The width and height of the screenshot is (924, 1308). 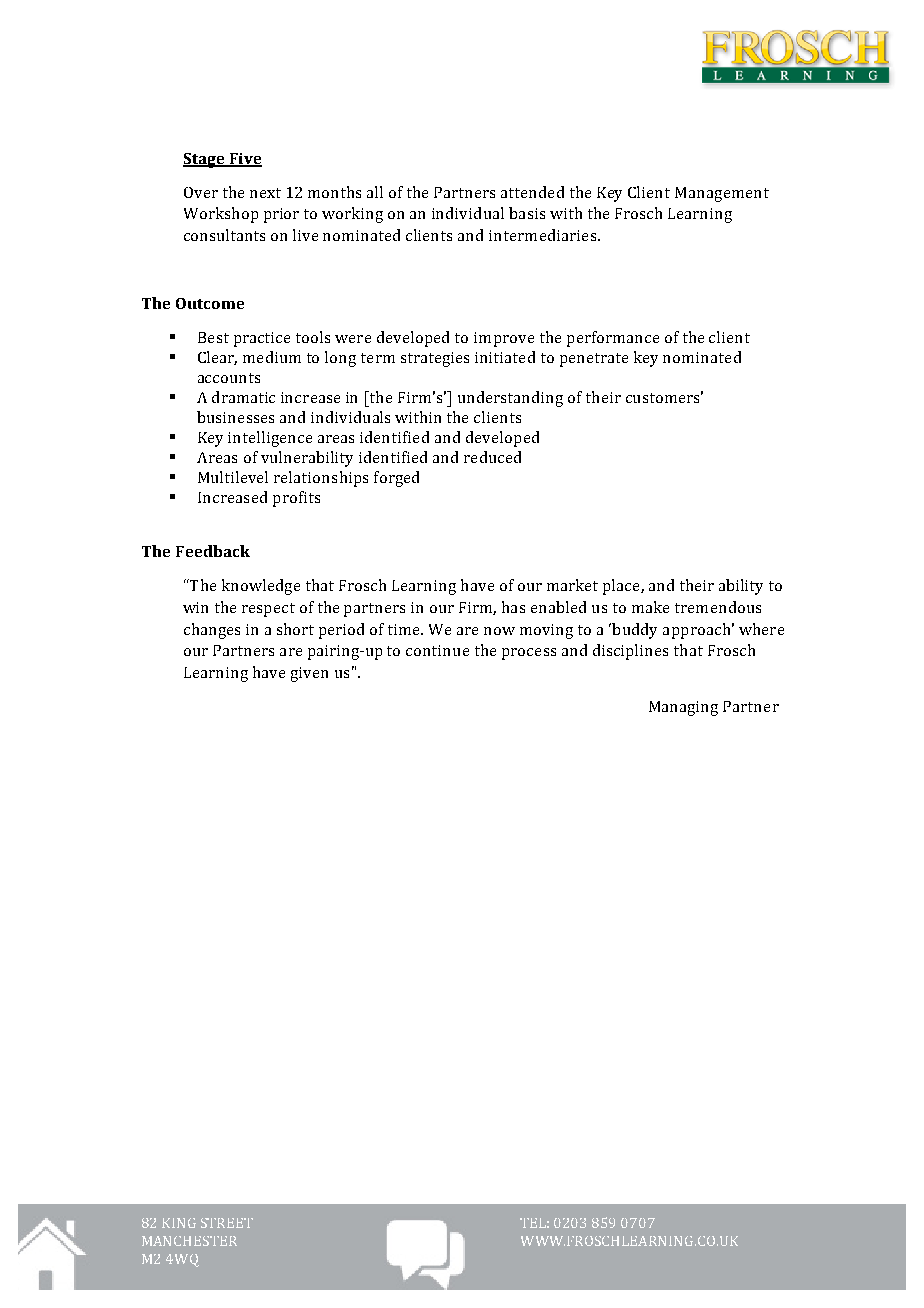 What do you see at coordinates (722, 194) in the screenshot?
I see `Management` at bounding box center [722, 194].
